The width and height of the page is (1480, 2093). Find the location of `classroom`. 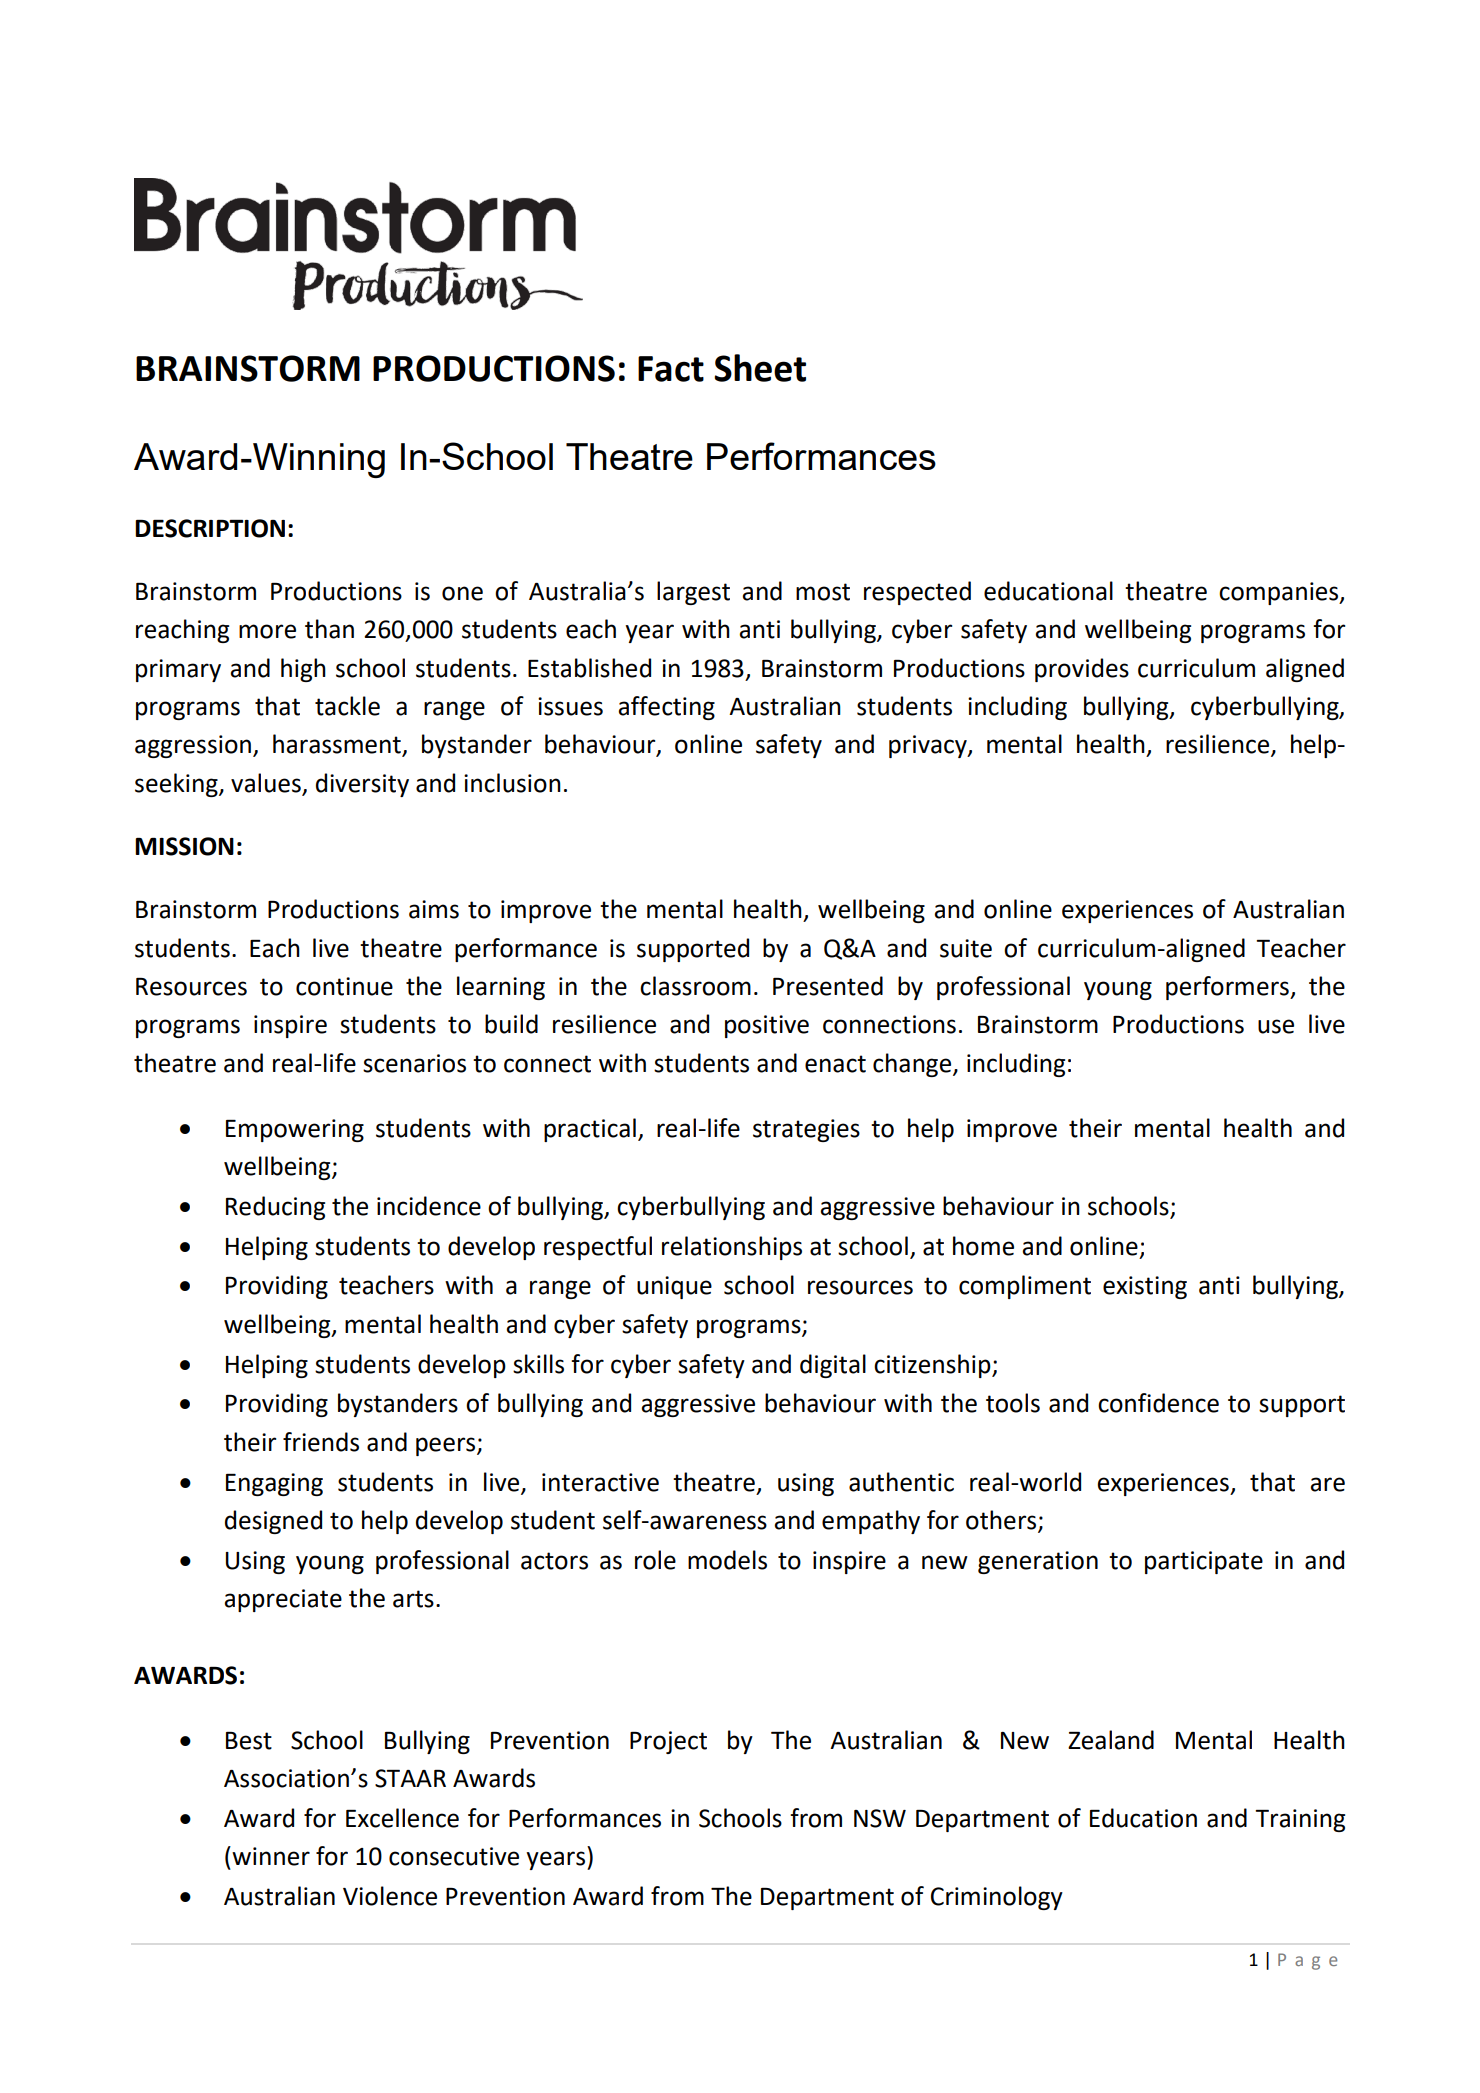

classroom is located at coordinates (695, 986).
